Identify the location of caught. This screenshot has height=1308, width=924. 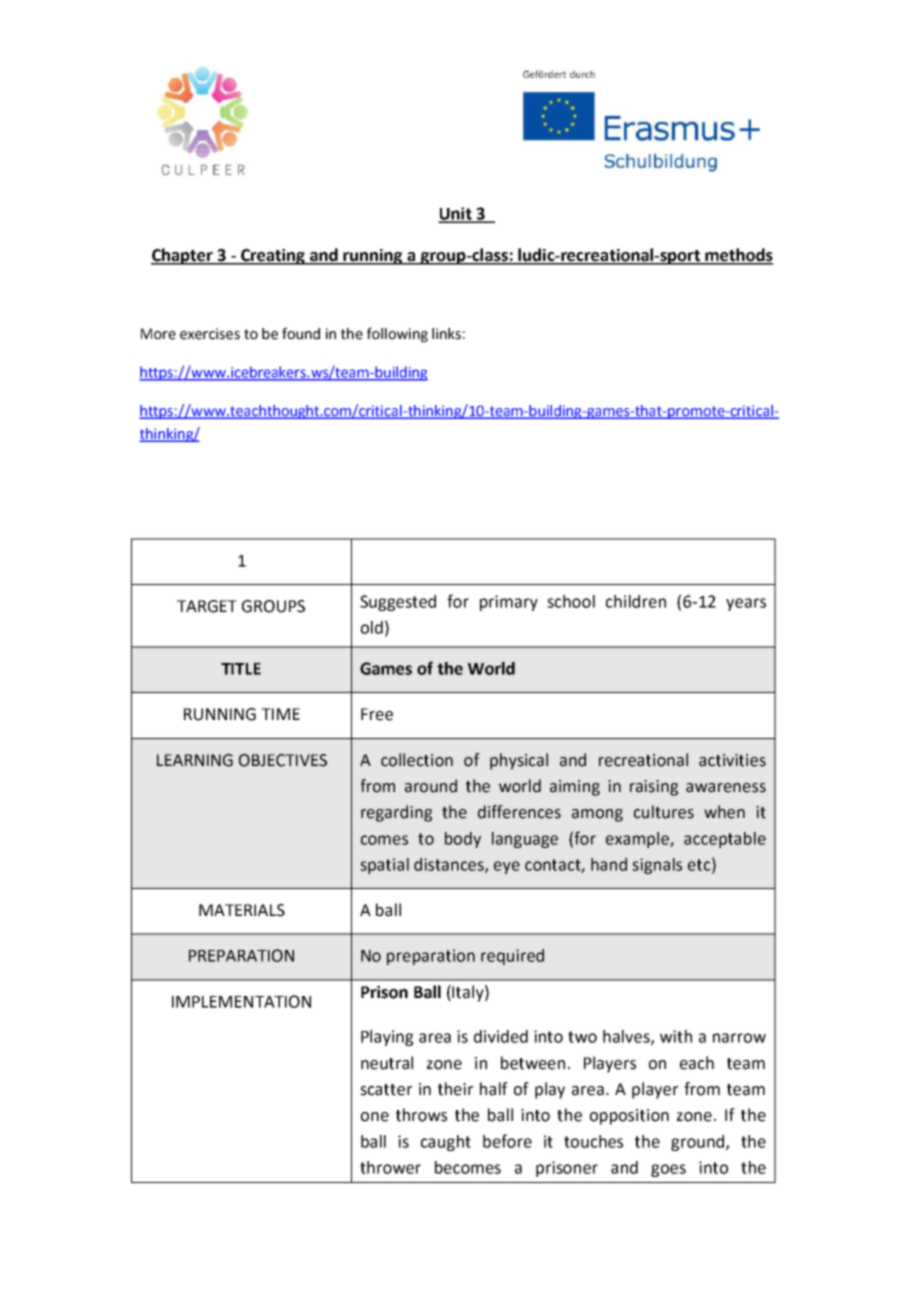
(446, 1143).
